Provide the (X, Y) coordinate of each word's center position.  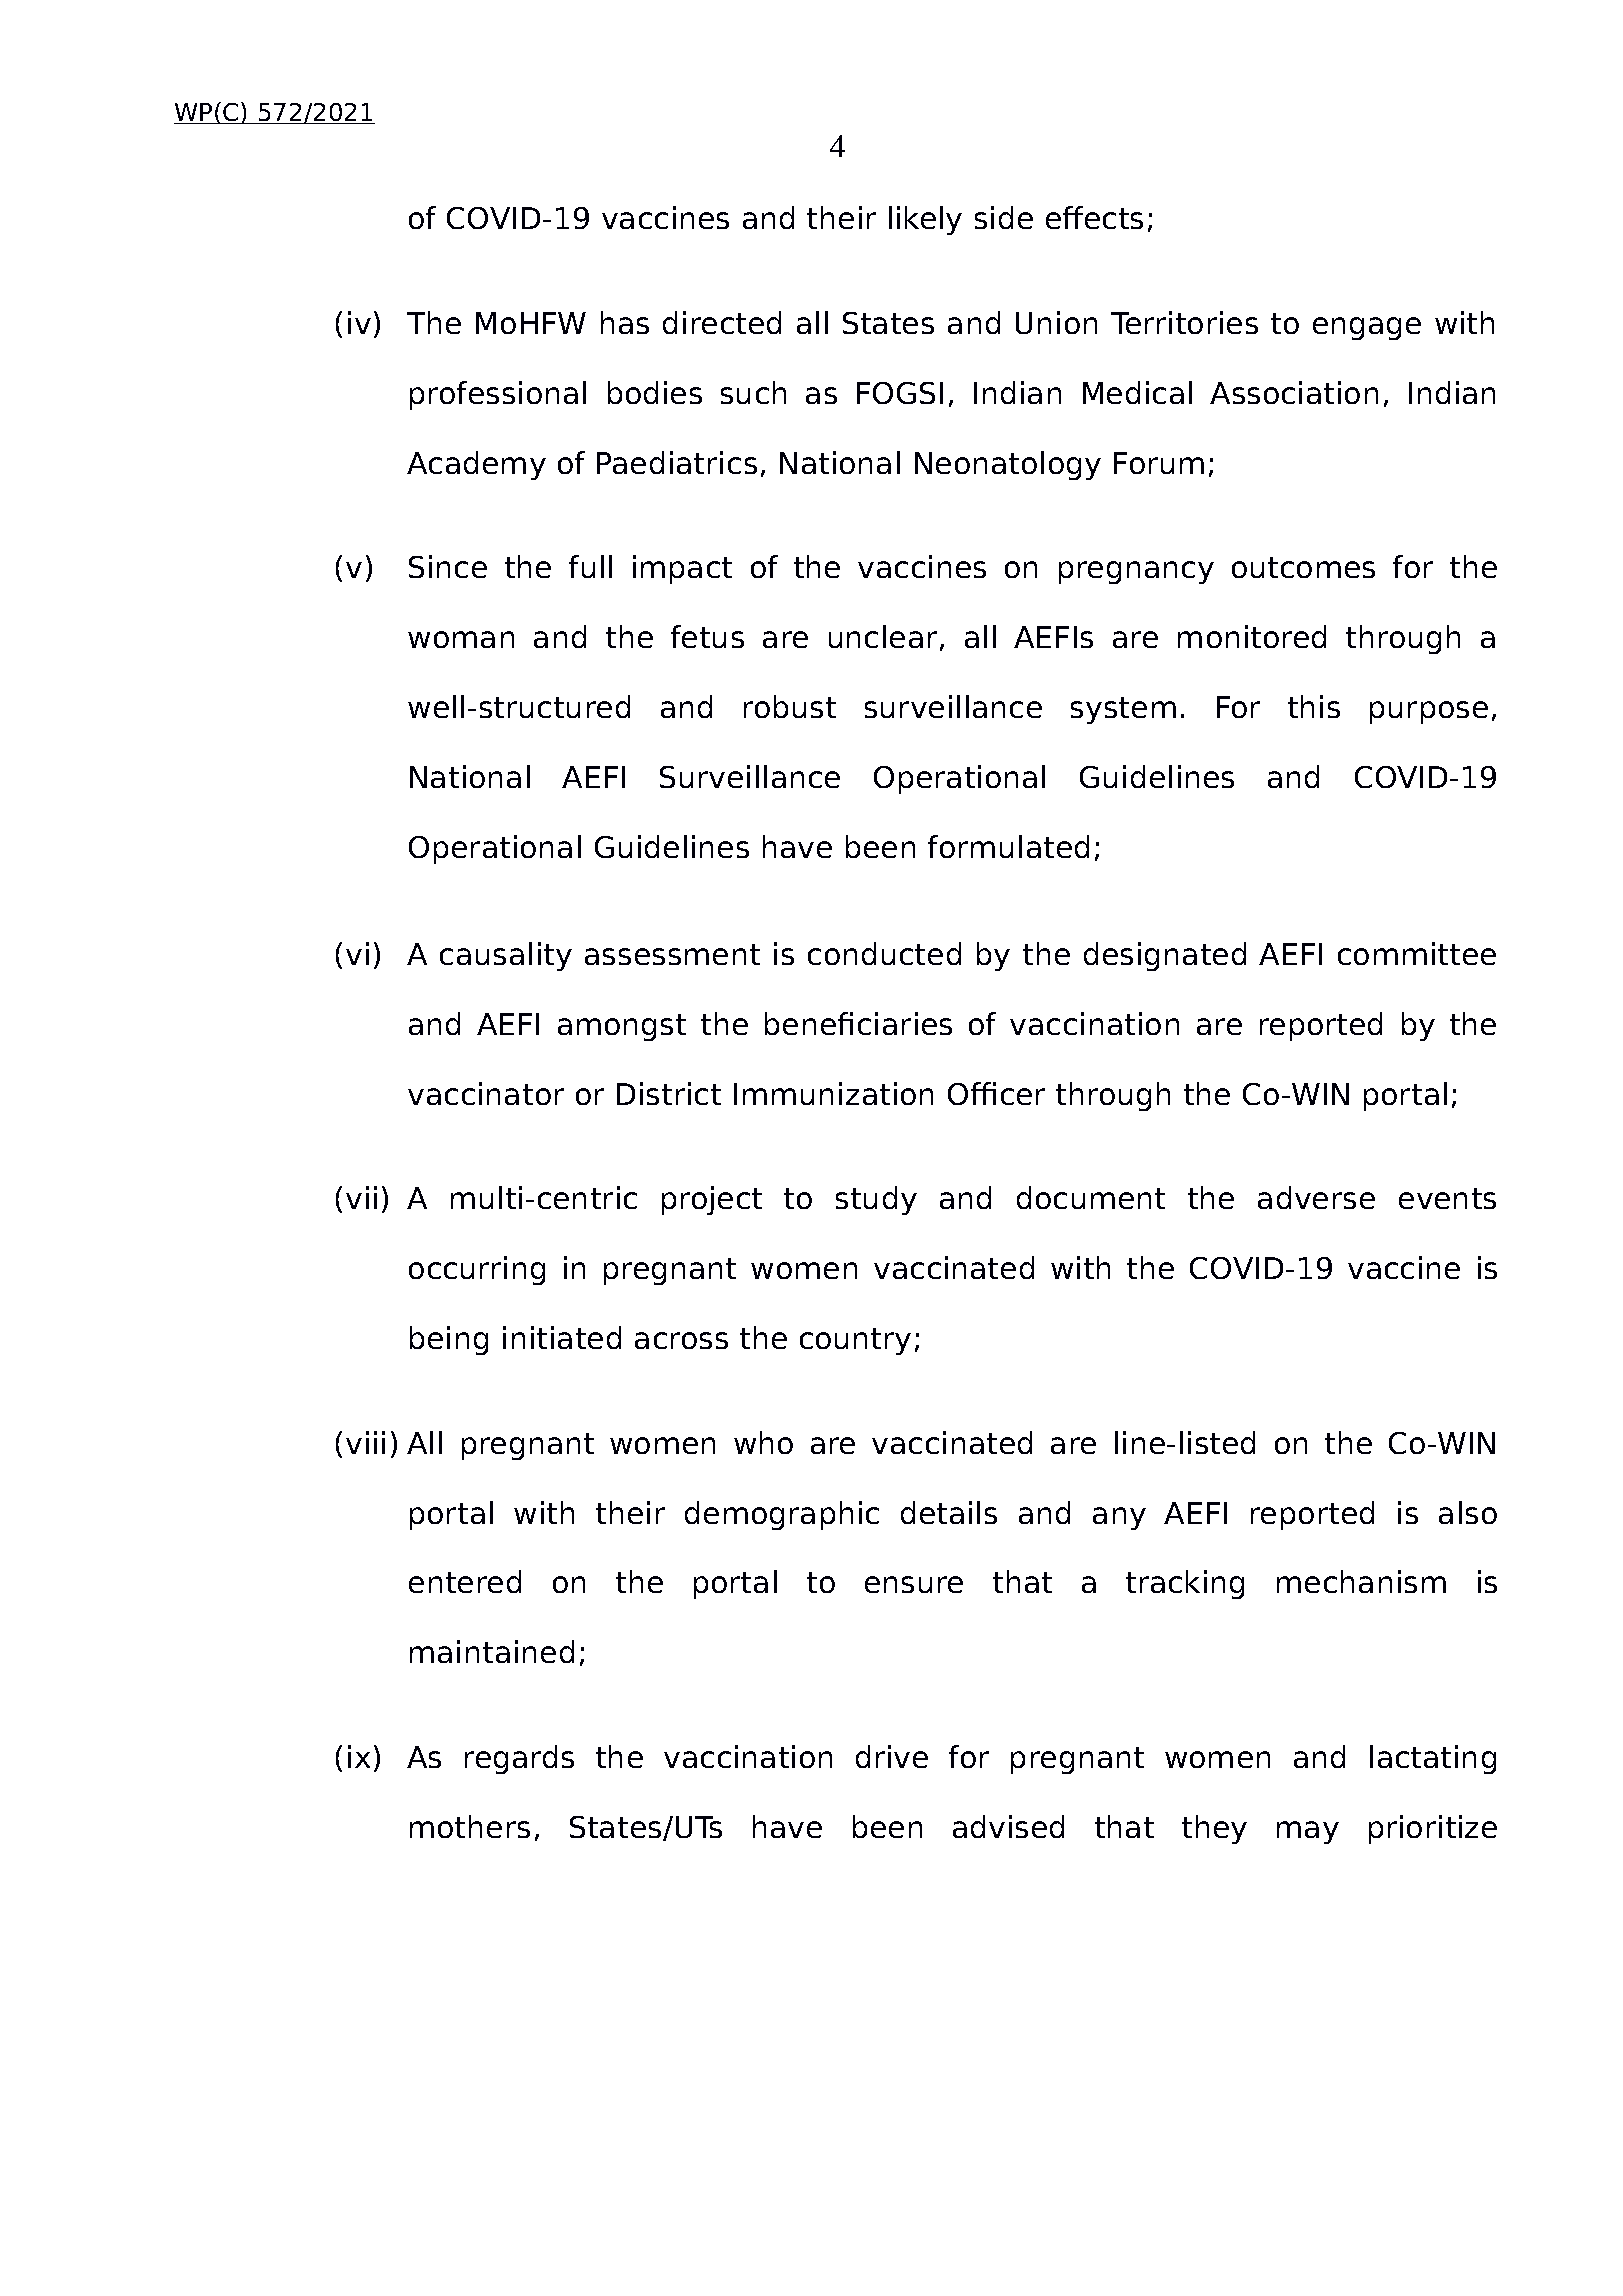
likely (925, 220)
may (1308, 1832)
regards (519, 1759)
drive (892, 1756)
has (625, 322)
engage (1367, 328)
